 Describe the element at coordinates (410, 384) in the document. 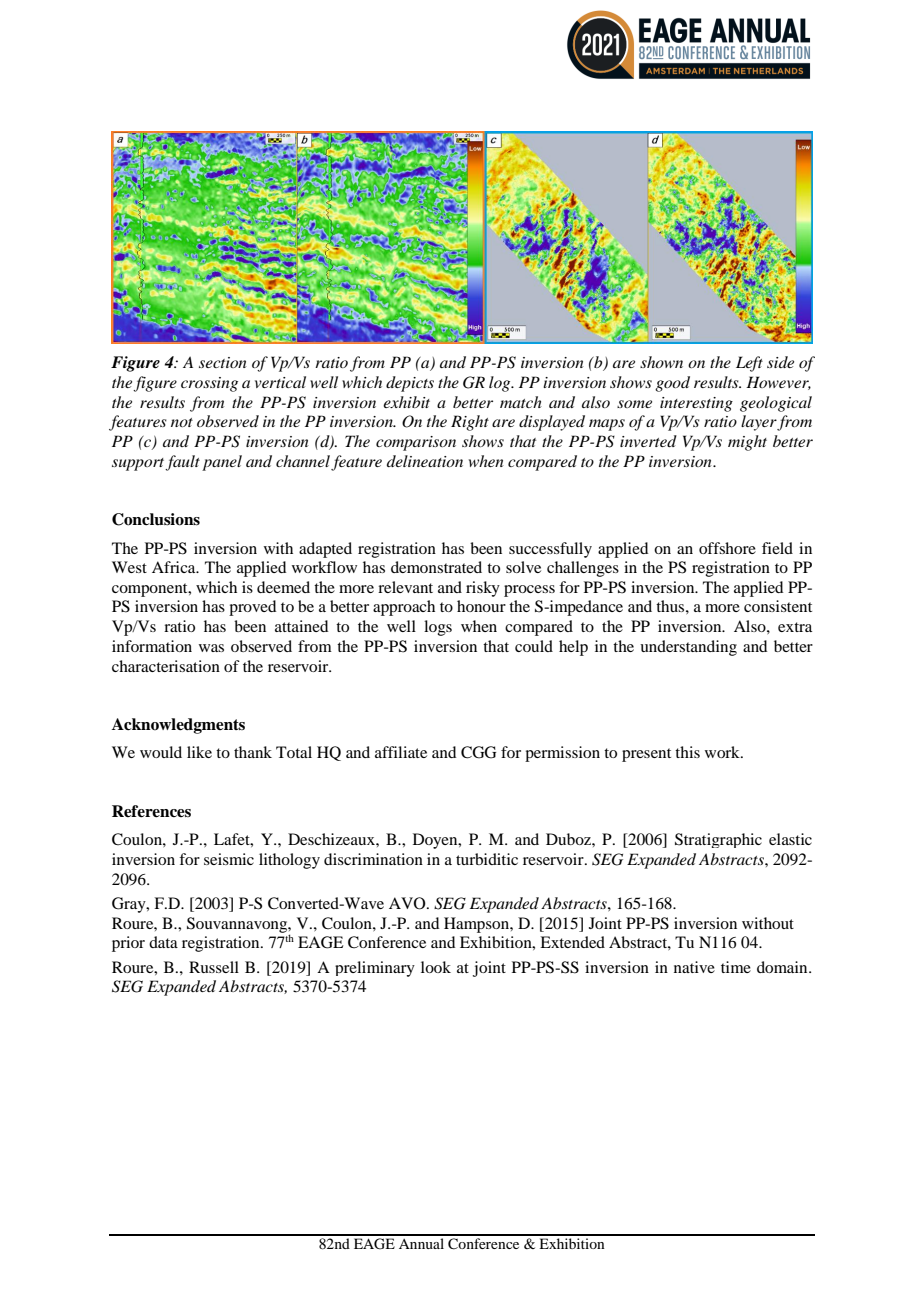

I see `depicts` at that location.
